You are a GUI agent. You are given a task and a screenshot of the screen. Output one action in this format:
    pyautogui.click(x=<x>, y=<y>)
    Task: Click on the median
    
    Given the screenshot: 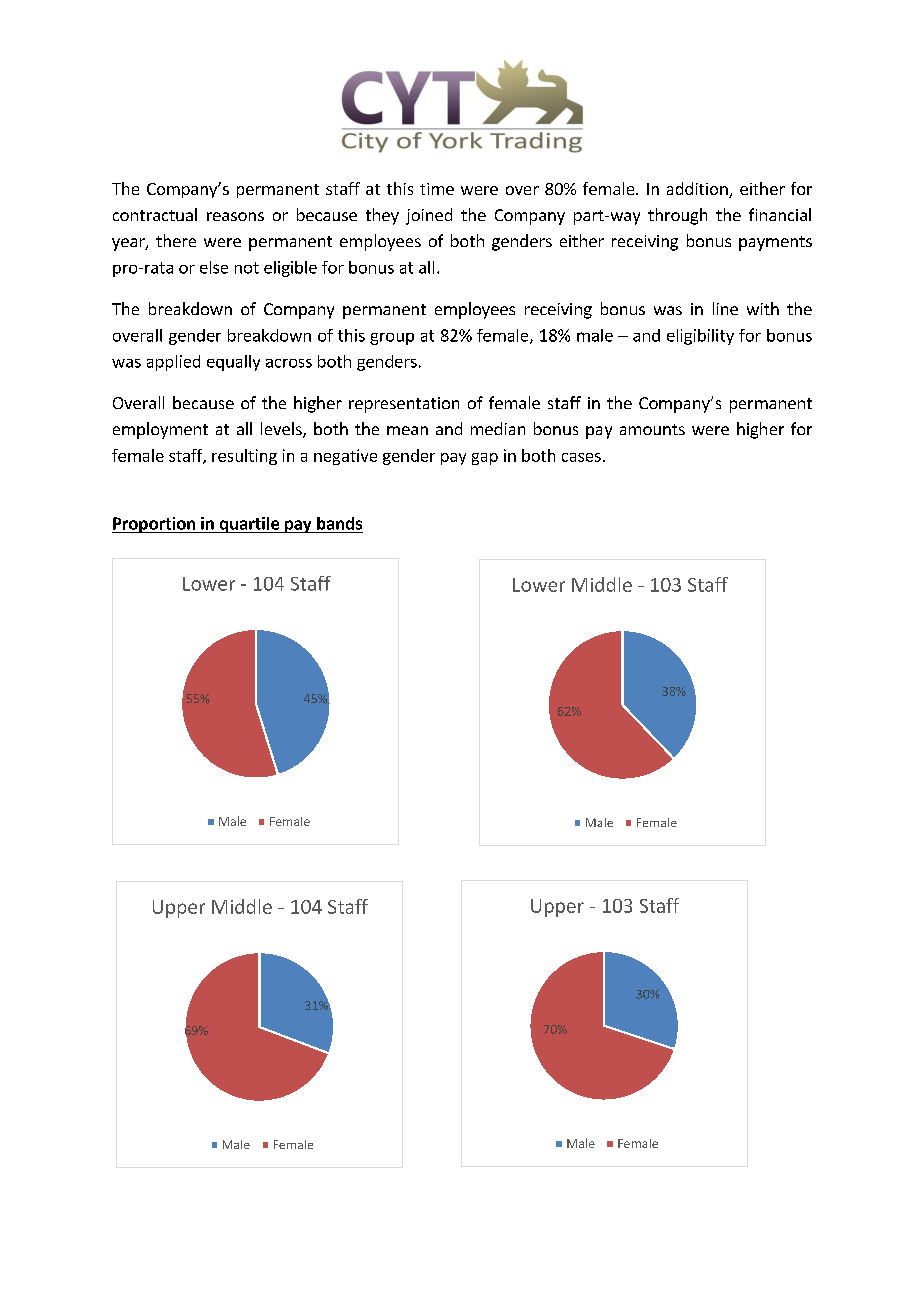 What is the action you would take?
    pyautogui.click(x=498, y=428)
